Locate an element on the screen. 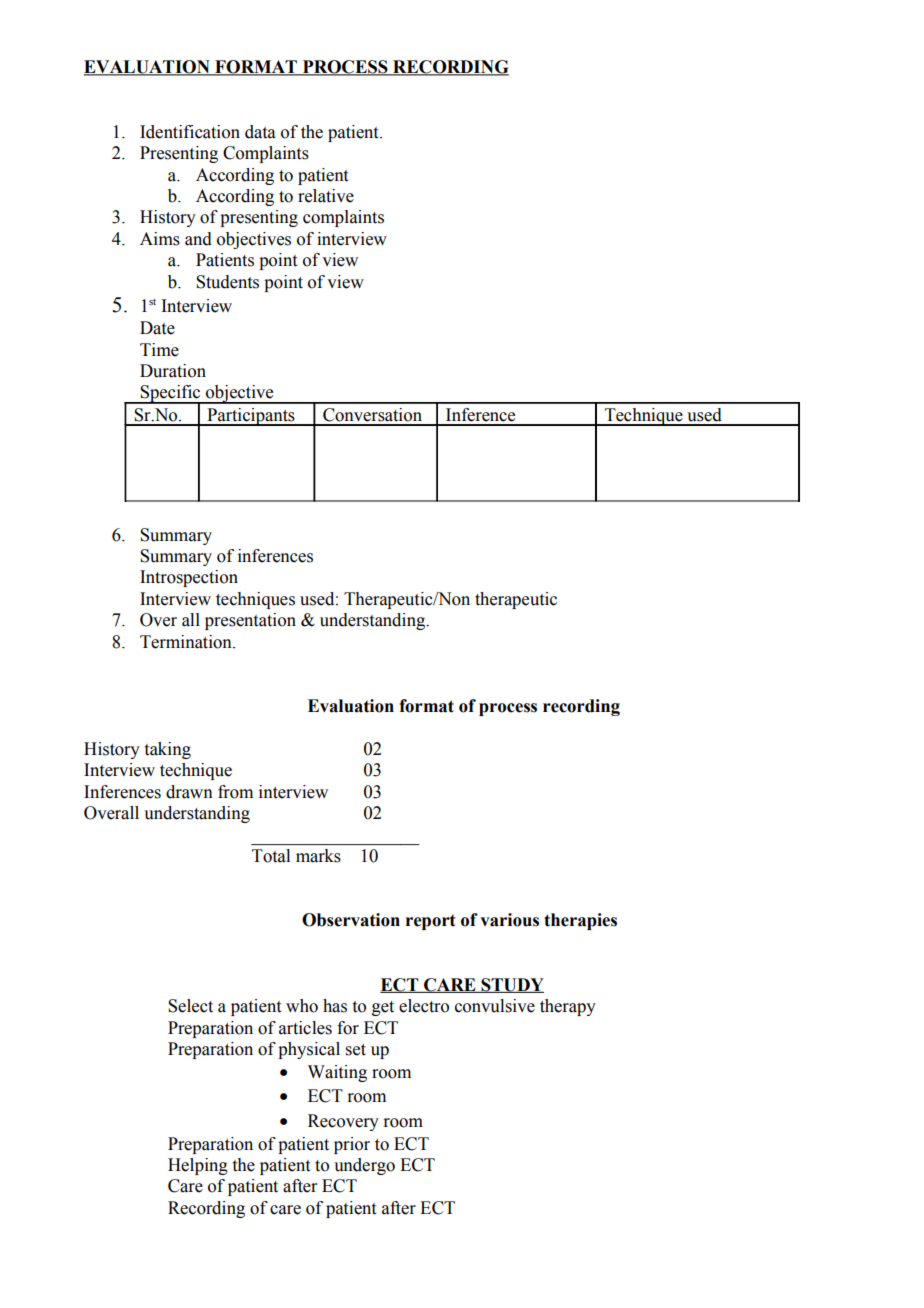 The image size is (924, 1308). relative is located at coordinates (326, 196).
